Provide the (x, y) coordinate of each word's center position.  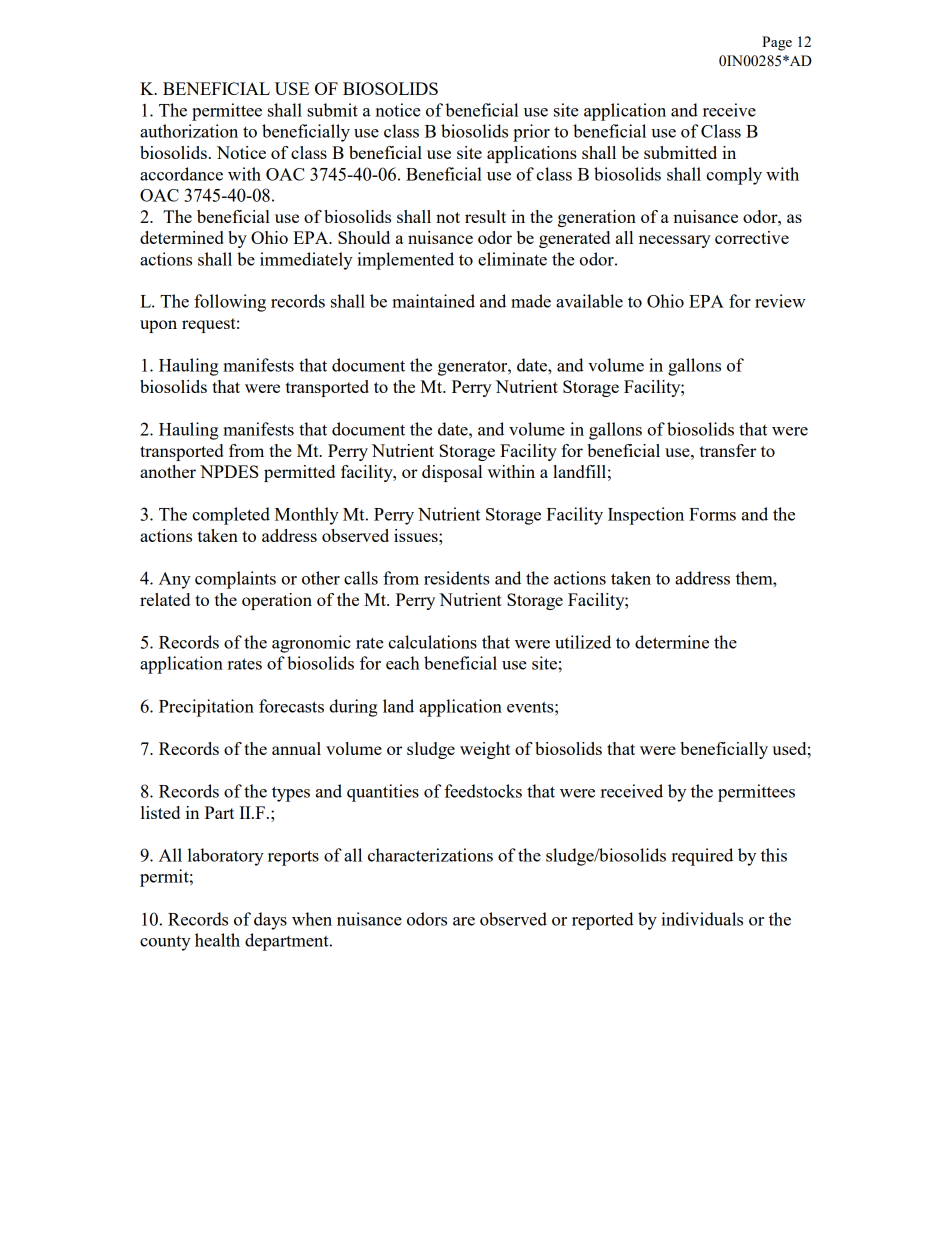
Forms (712, 514)
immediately (306, 261)
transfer (728, 450)
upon (158, 326)
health (217, 940)
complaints (235, 580)
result (485, 216)
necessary (675, 241)
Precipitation (206, 708)
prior (531, 133)
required (702, 857)
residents (457, 578)
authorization (189, 131)
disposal (452, 473)
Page (777, 43)
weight (485, 750)
